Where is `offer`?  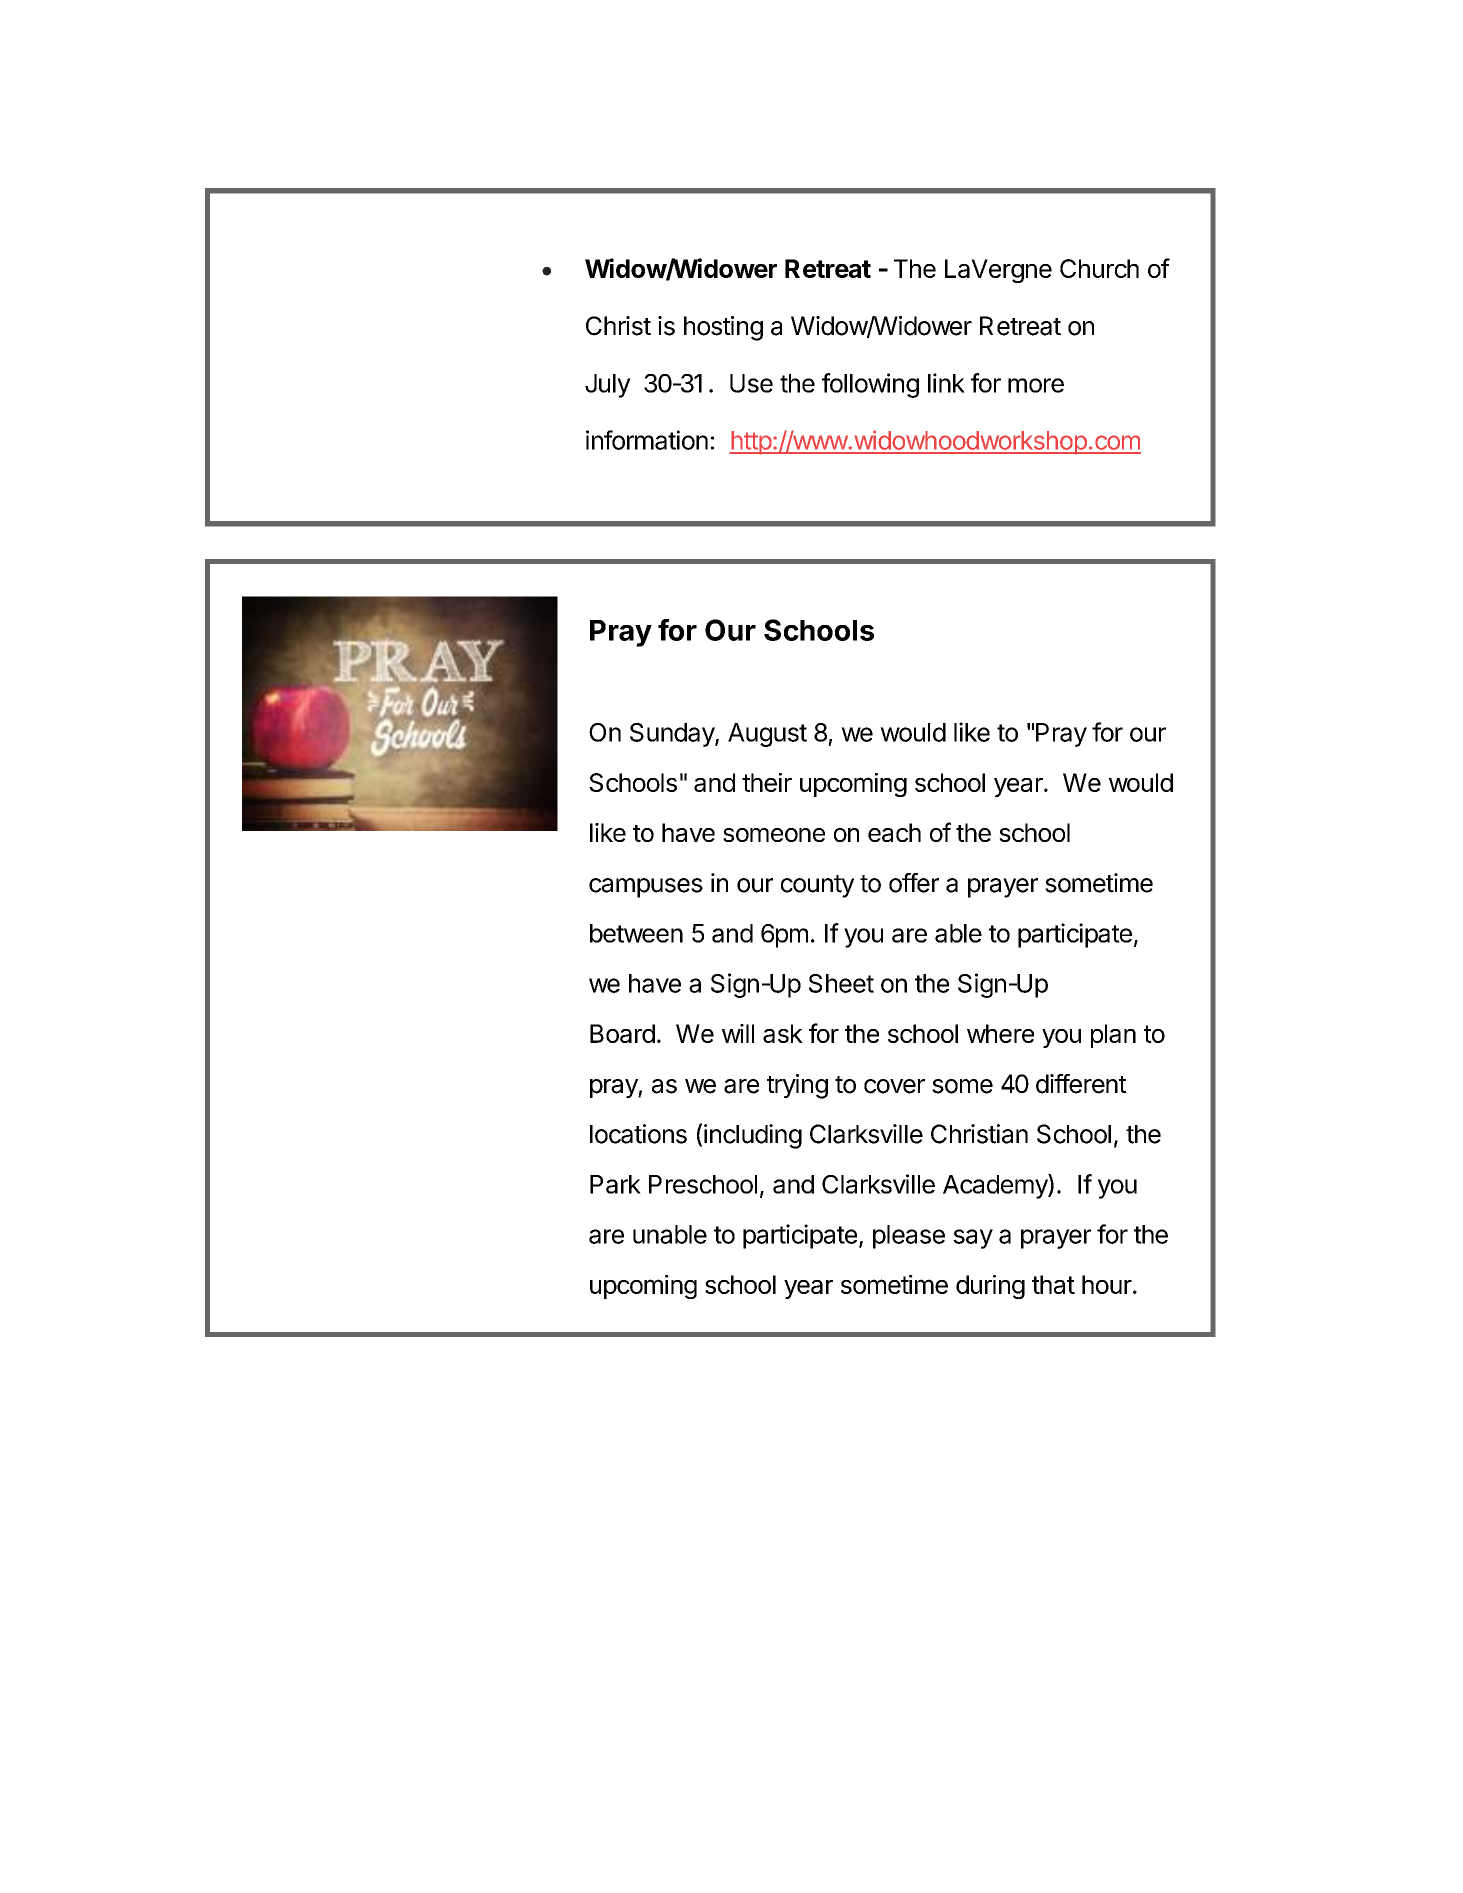
offer is located at coordinates (914, 883).
